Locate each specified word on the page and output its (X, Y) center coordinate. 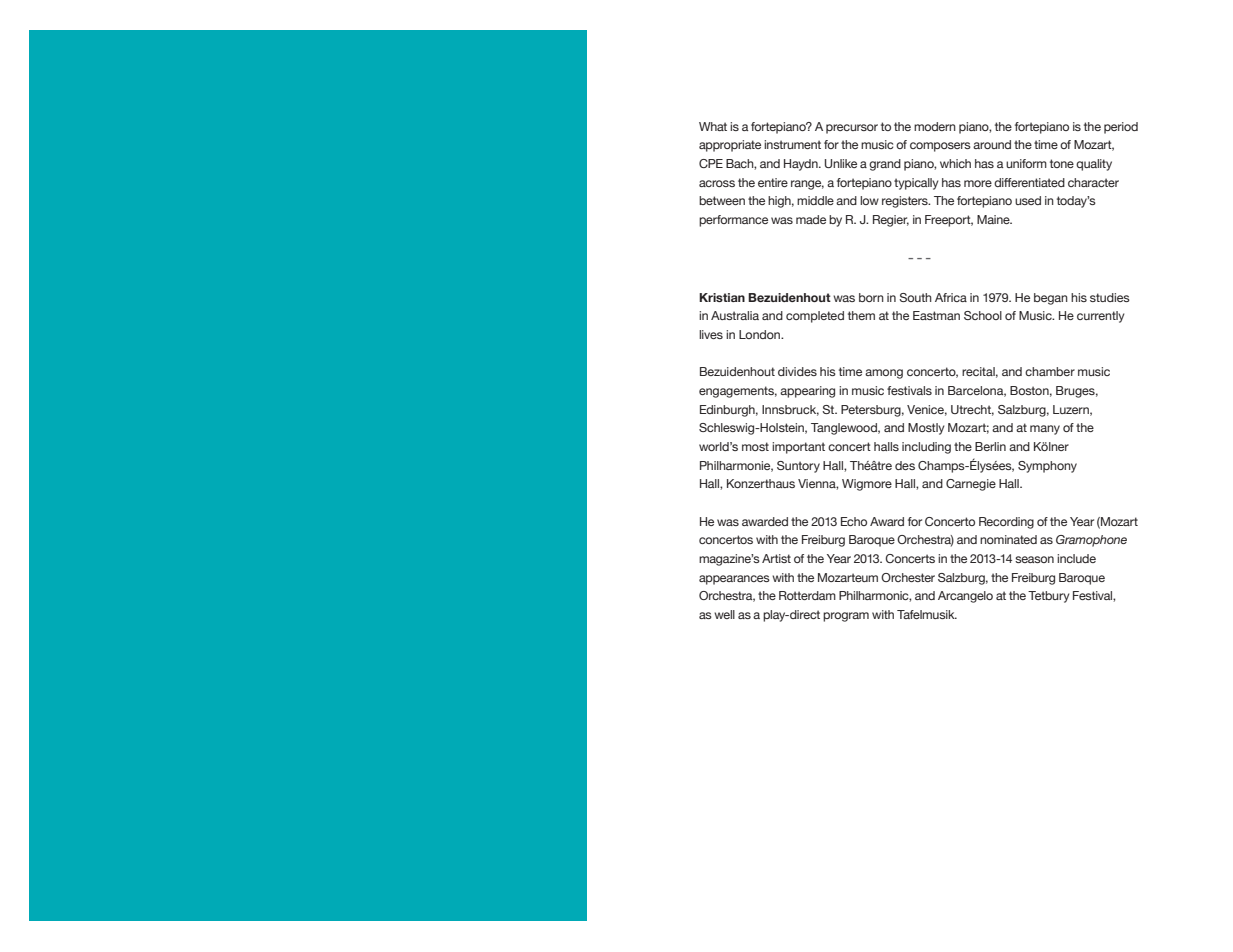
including (926, 448)
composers (940, 147)
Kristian (722, 297)
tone (1062, 163)
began (1051, 299)
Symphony (1047, 467)
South (915, 297)
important (798, 448)
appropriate (730, 146)
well (724, 614)
